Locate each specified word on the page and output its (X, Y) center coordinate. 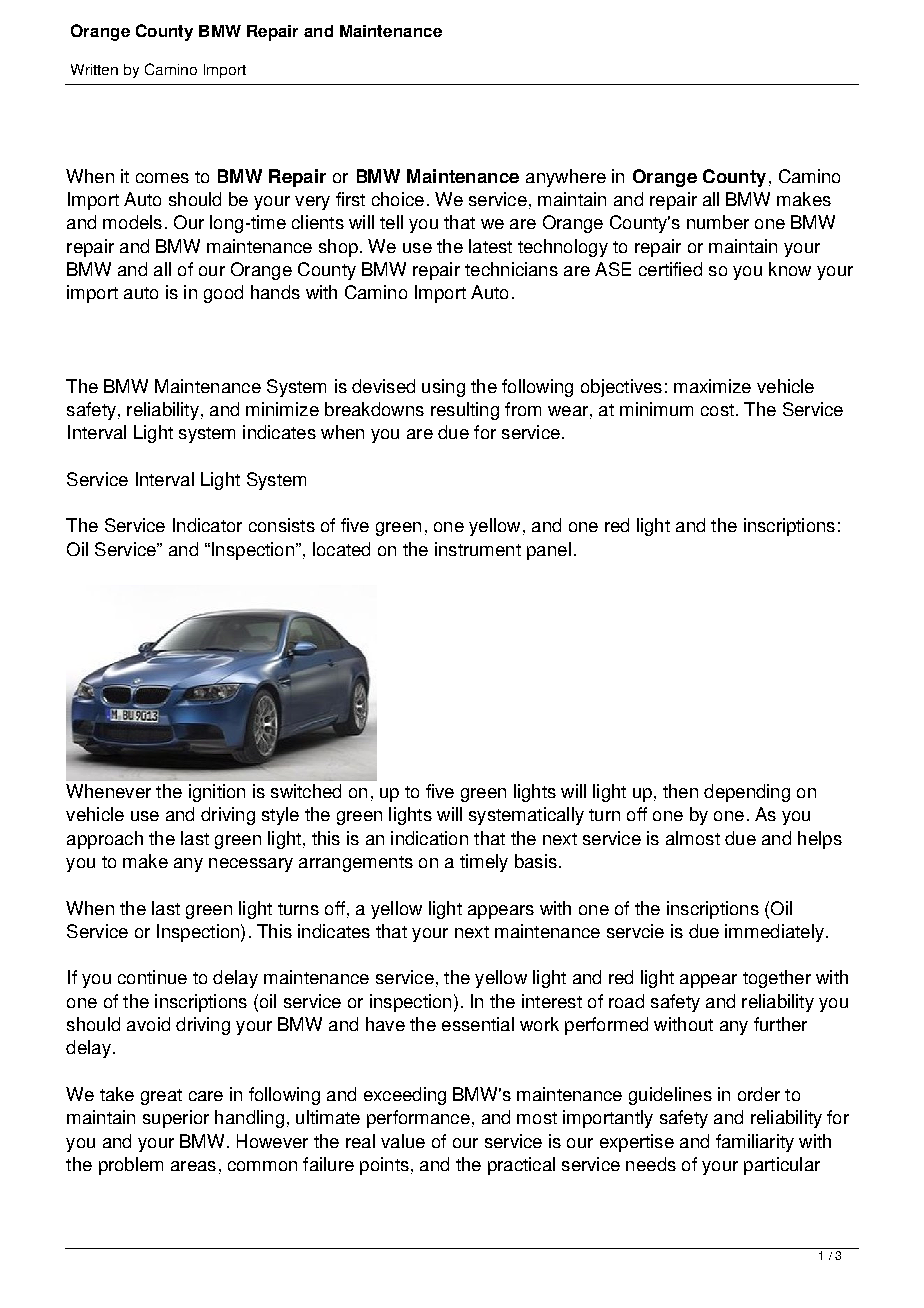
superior (176, 1119)
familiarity (755, 1143)
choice (398, 199)
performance (418, 1119)
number (718, 222)
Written (94, 69)
